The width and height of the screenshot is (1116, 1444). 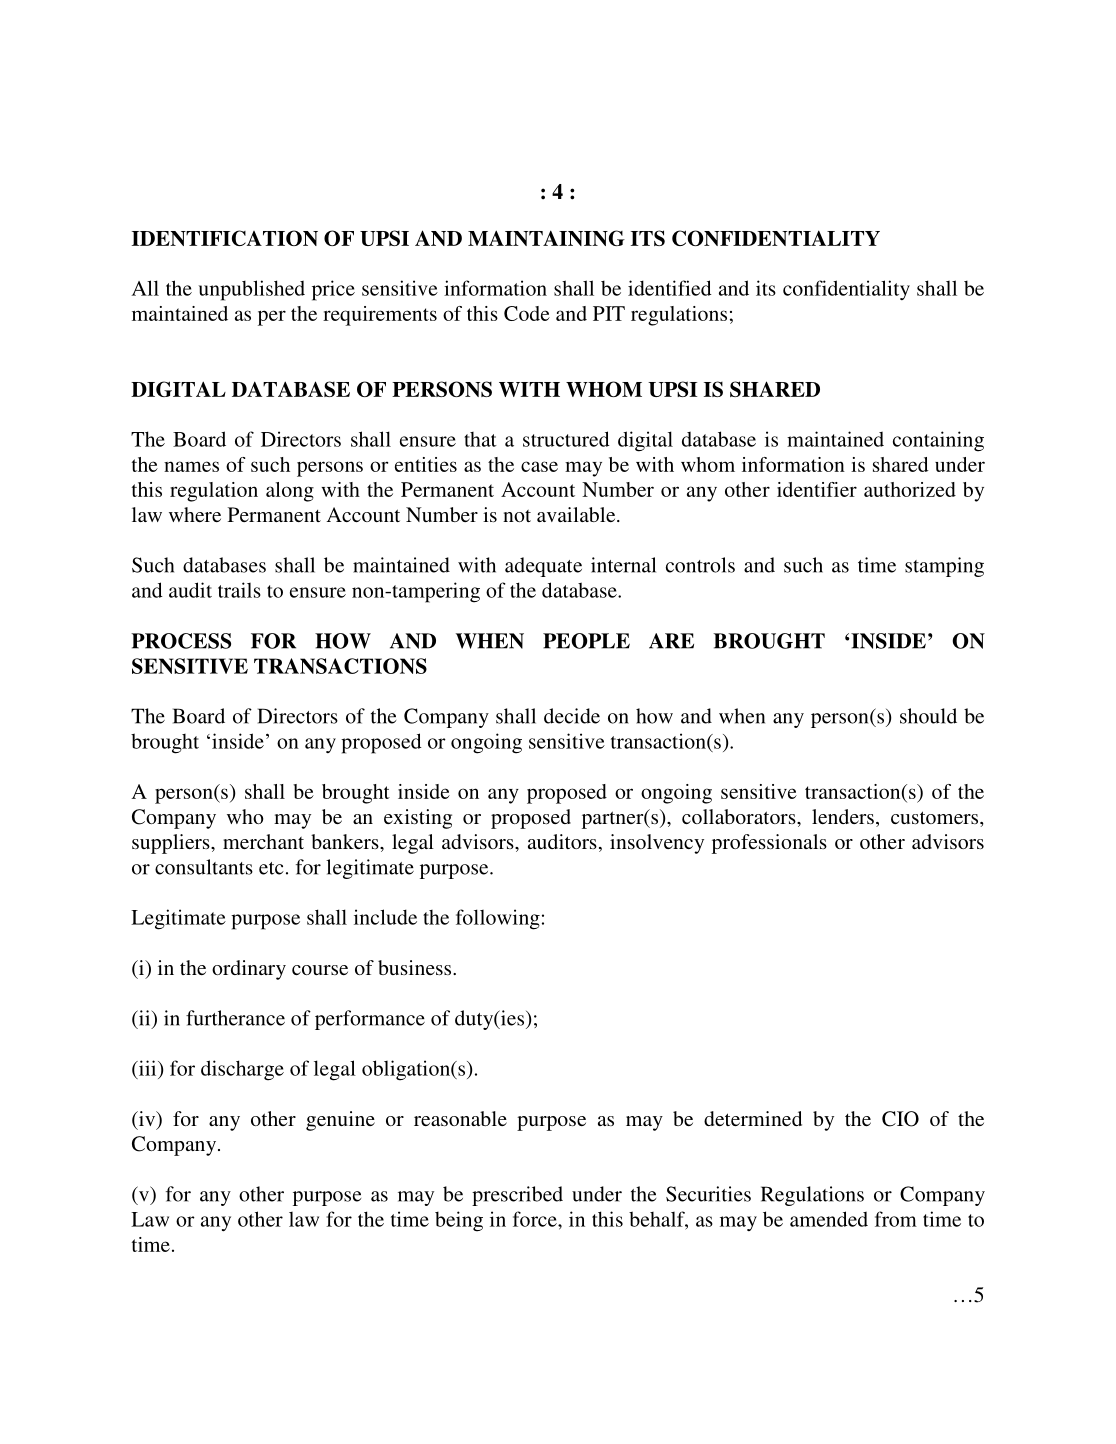 What do you see at coordinates (517, 1196) in the screenshot?
I see `prescribed` at bounding box center [517, 1196].
